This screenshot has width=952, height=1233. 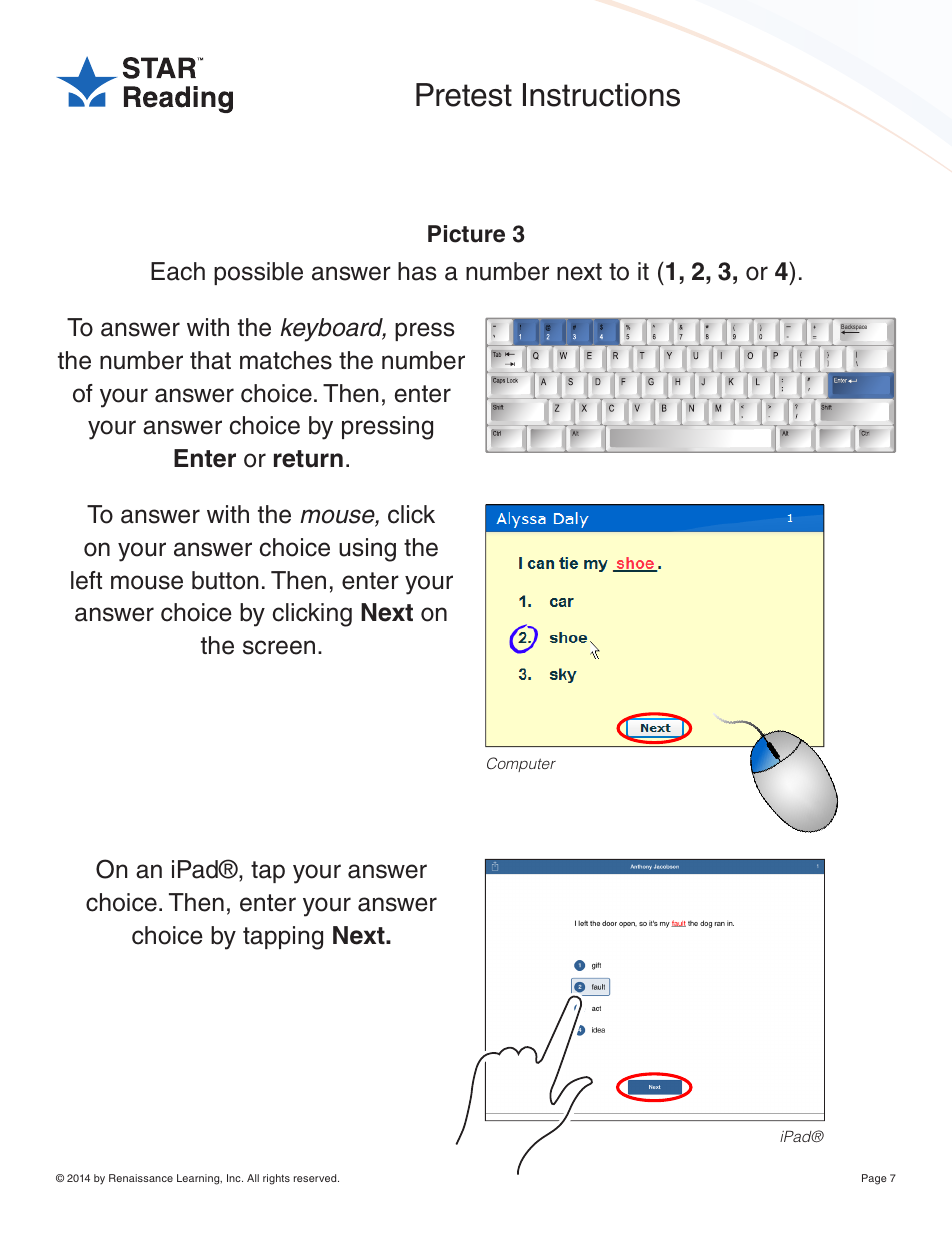 What do you see at coordinates (199, 1179) in the screenshot?
I see `Learning` at bounding box center [199, 1179].
